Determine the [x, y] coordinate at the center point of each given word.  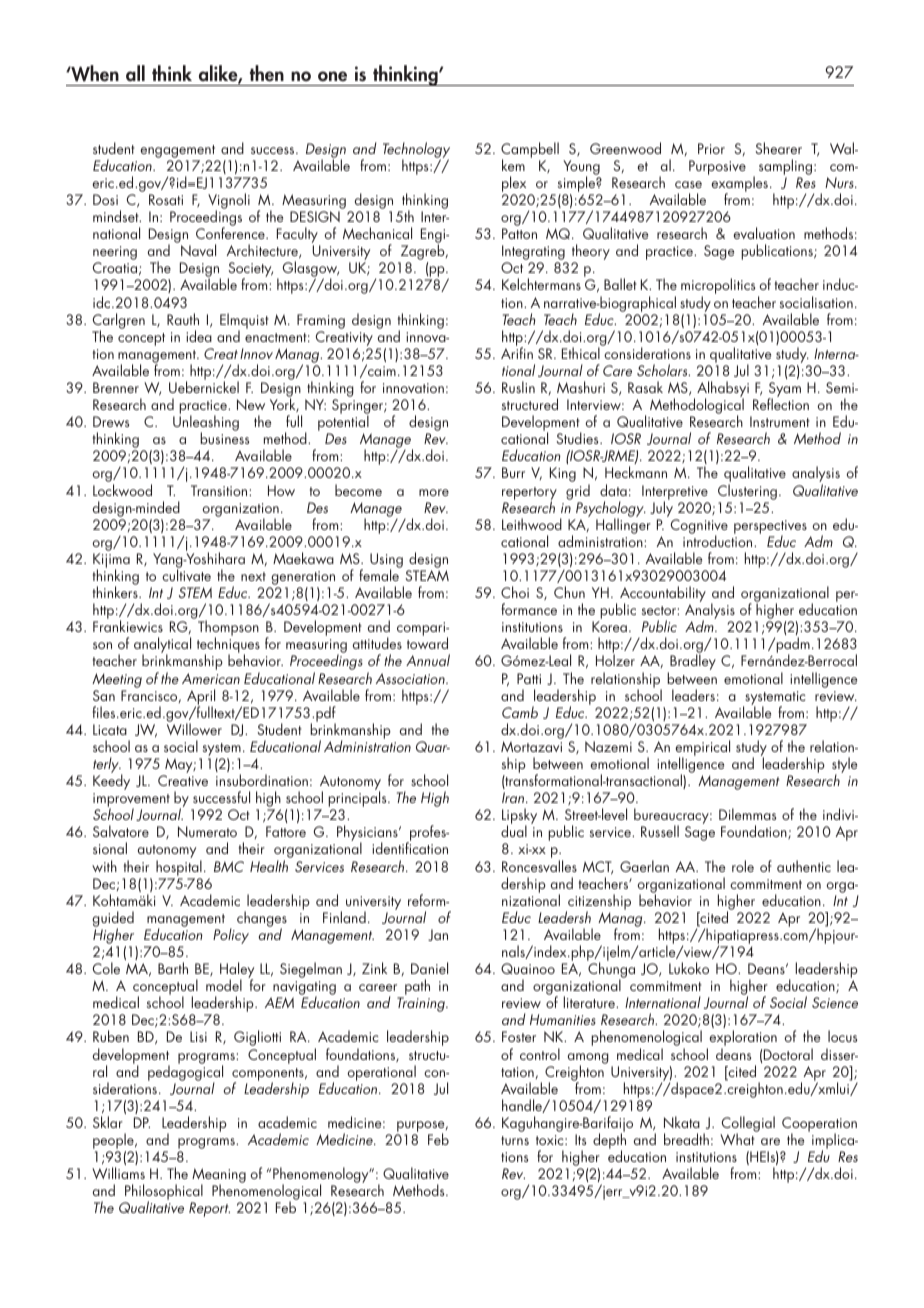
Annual [428, 660]
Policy [231, 936]
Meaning [219, 1177]
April [201, 698]
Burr [513, 472]
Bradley [692, 663]
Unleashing [206, 424]
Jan [438, 935]
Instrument [780, 421]
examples [739, 185]
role [743, 866]
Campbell [530, 151]
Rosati [166, 199]
